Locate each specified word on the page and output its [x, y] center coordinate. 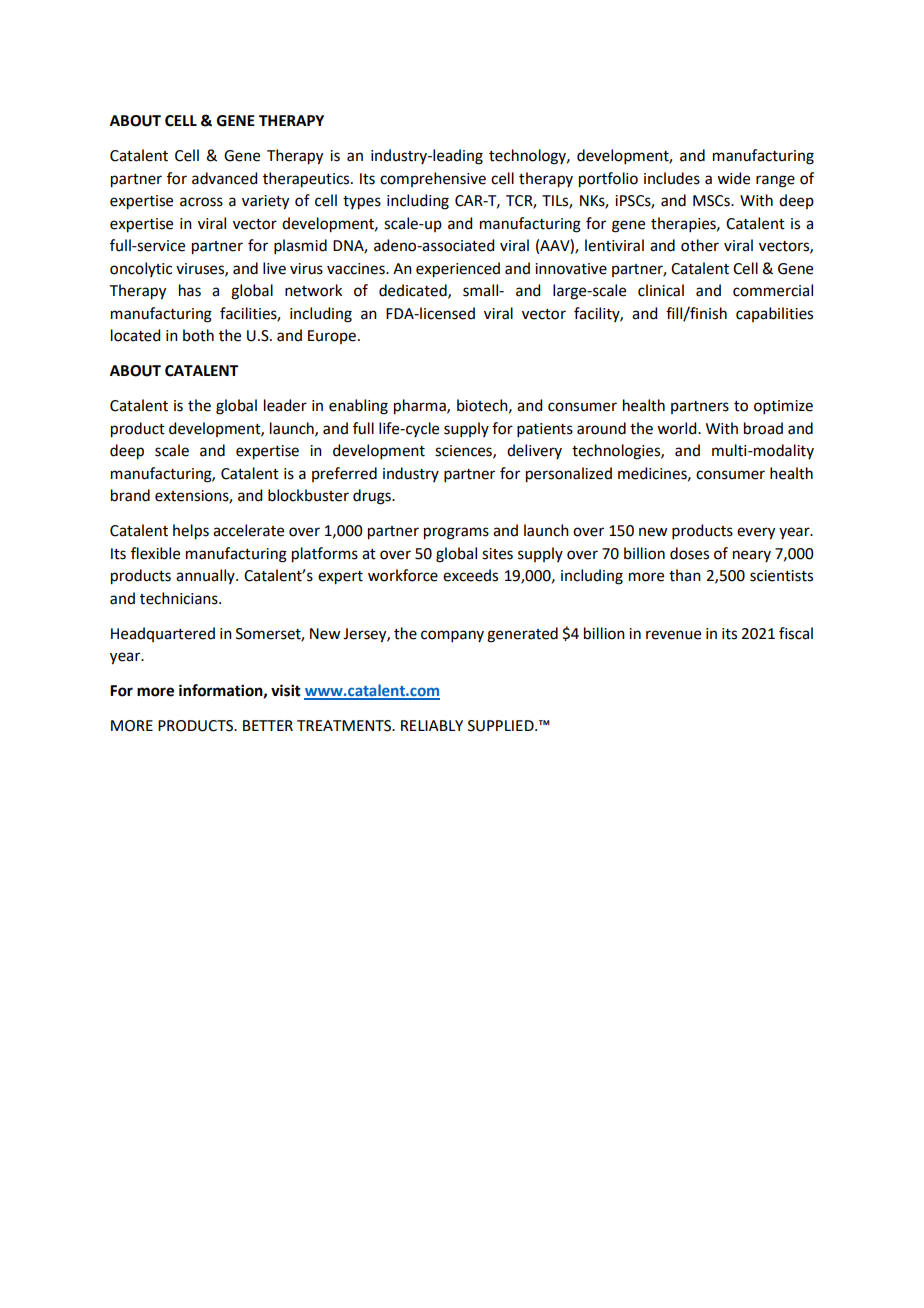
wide [733, 178]
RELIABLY [432, 725]
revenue [673, 635]
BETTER [268, 725]
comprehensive [433, 179]
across [201, 202]
